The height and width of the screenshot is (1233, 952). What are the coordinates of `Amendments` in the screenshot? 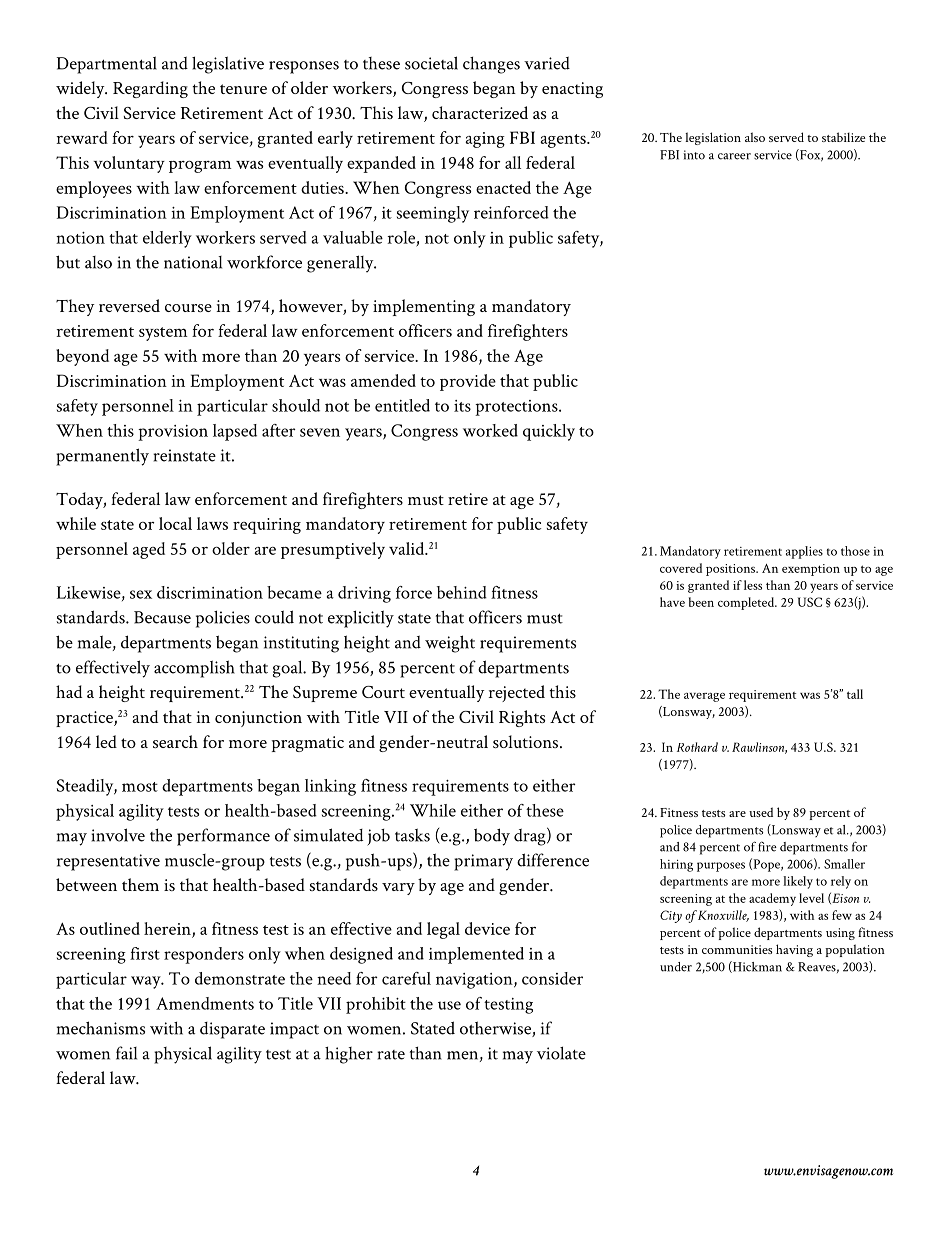 It's located at (205, 1003).
